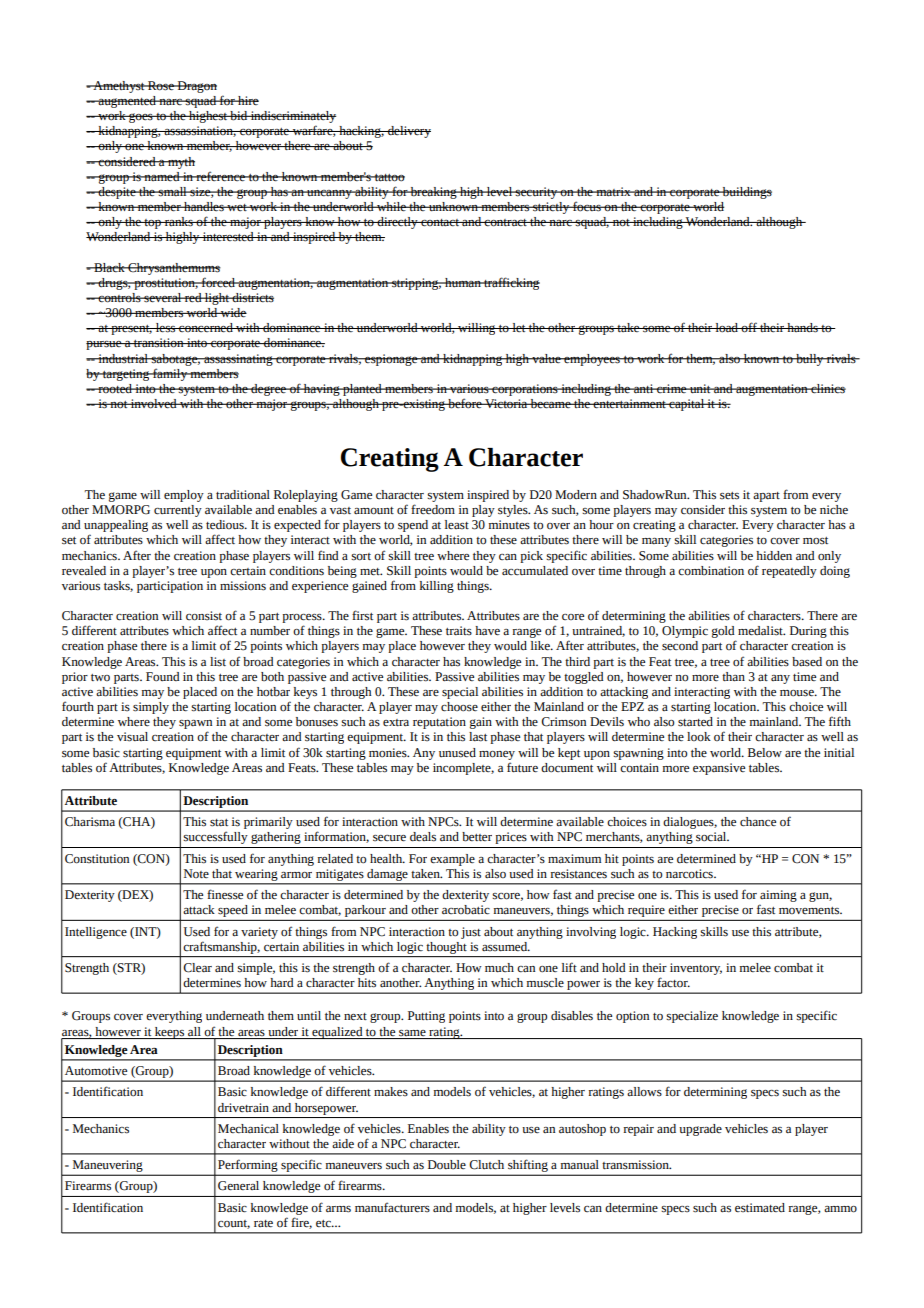  I want to click on goes, so click(141, 118).
